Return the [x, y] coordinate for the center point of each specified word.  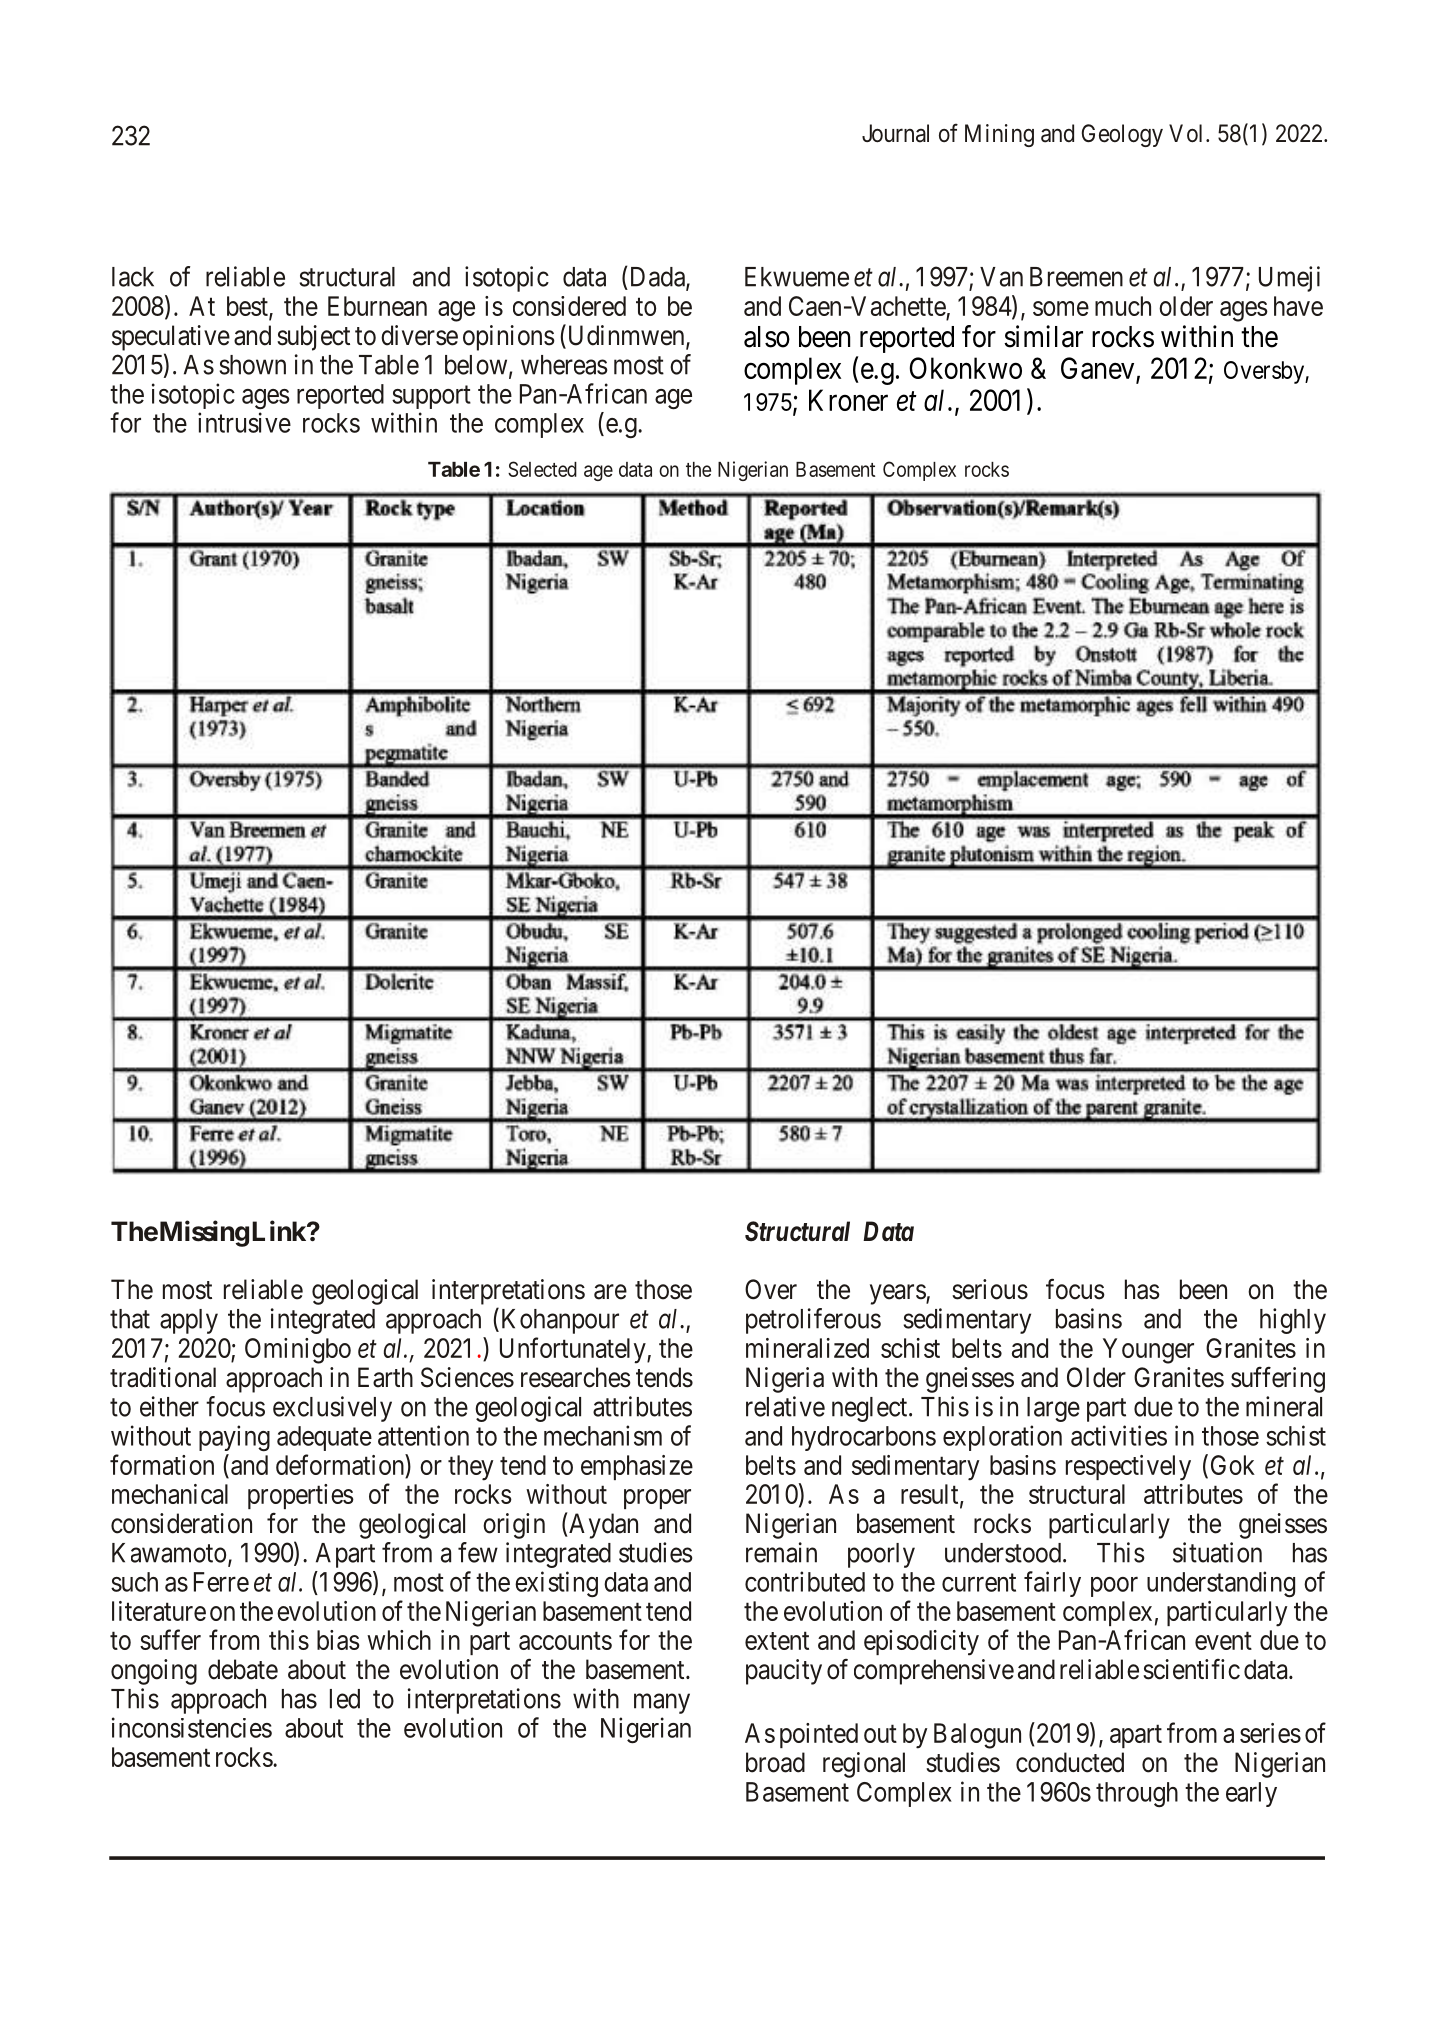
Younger [1148, 1351]
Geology [1122, 135]
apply [189, 1321]
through [1137, 1794]
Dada [659, 278]
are [610, 1292]
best [248, 307]
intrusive [244, 422]
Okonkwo [965, 368]
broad [775, 1762]
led [345, 1699]
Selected [542, 469]
